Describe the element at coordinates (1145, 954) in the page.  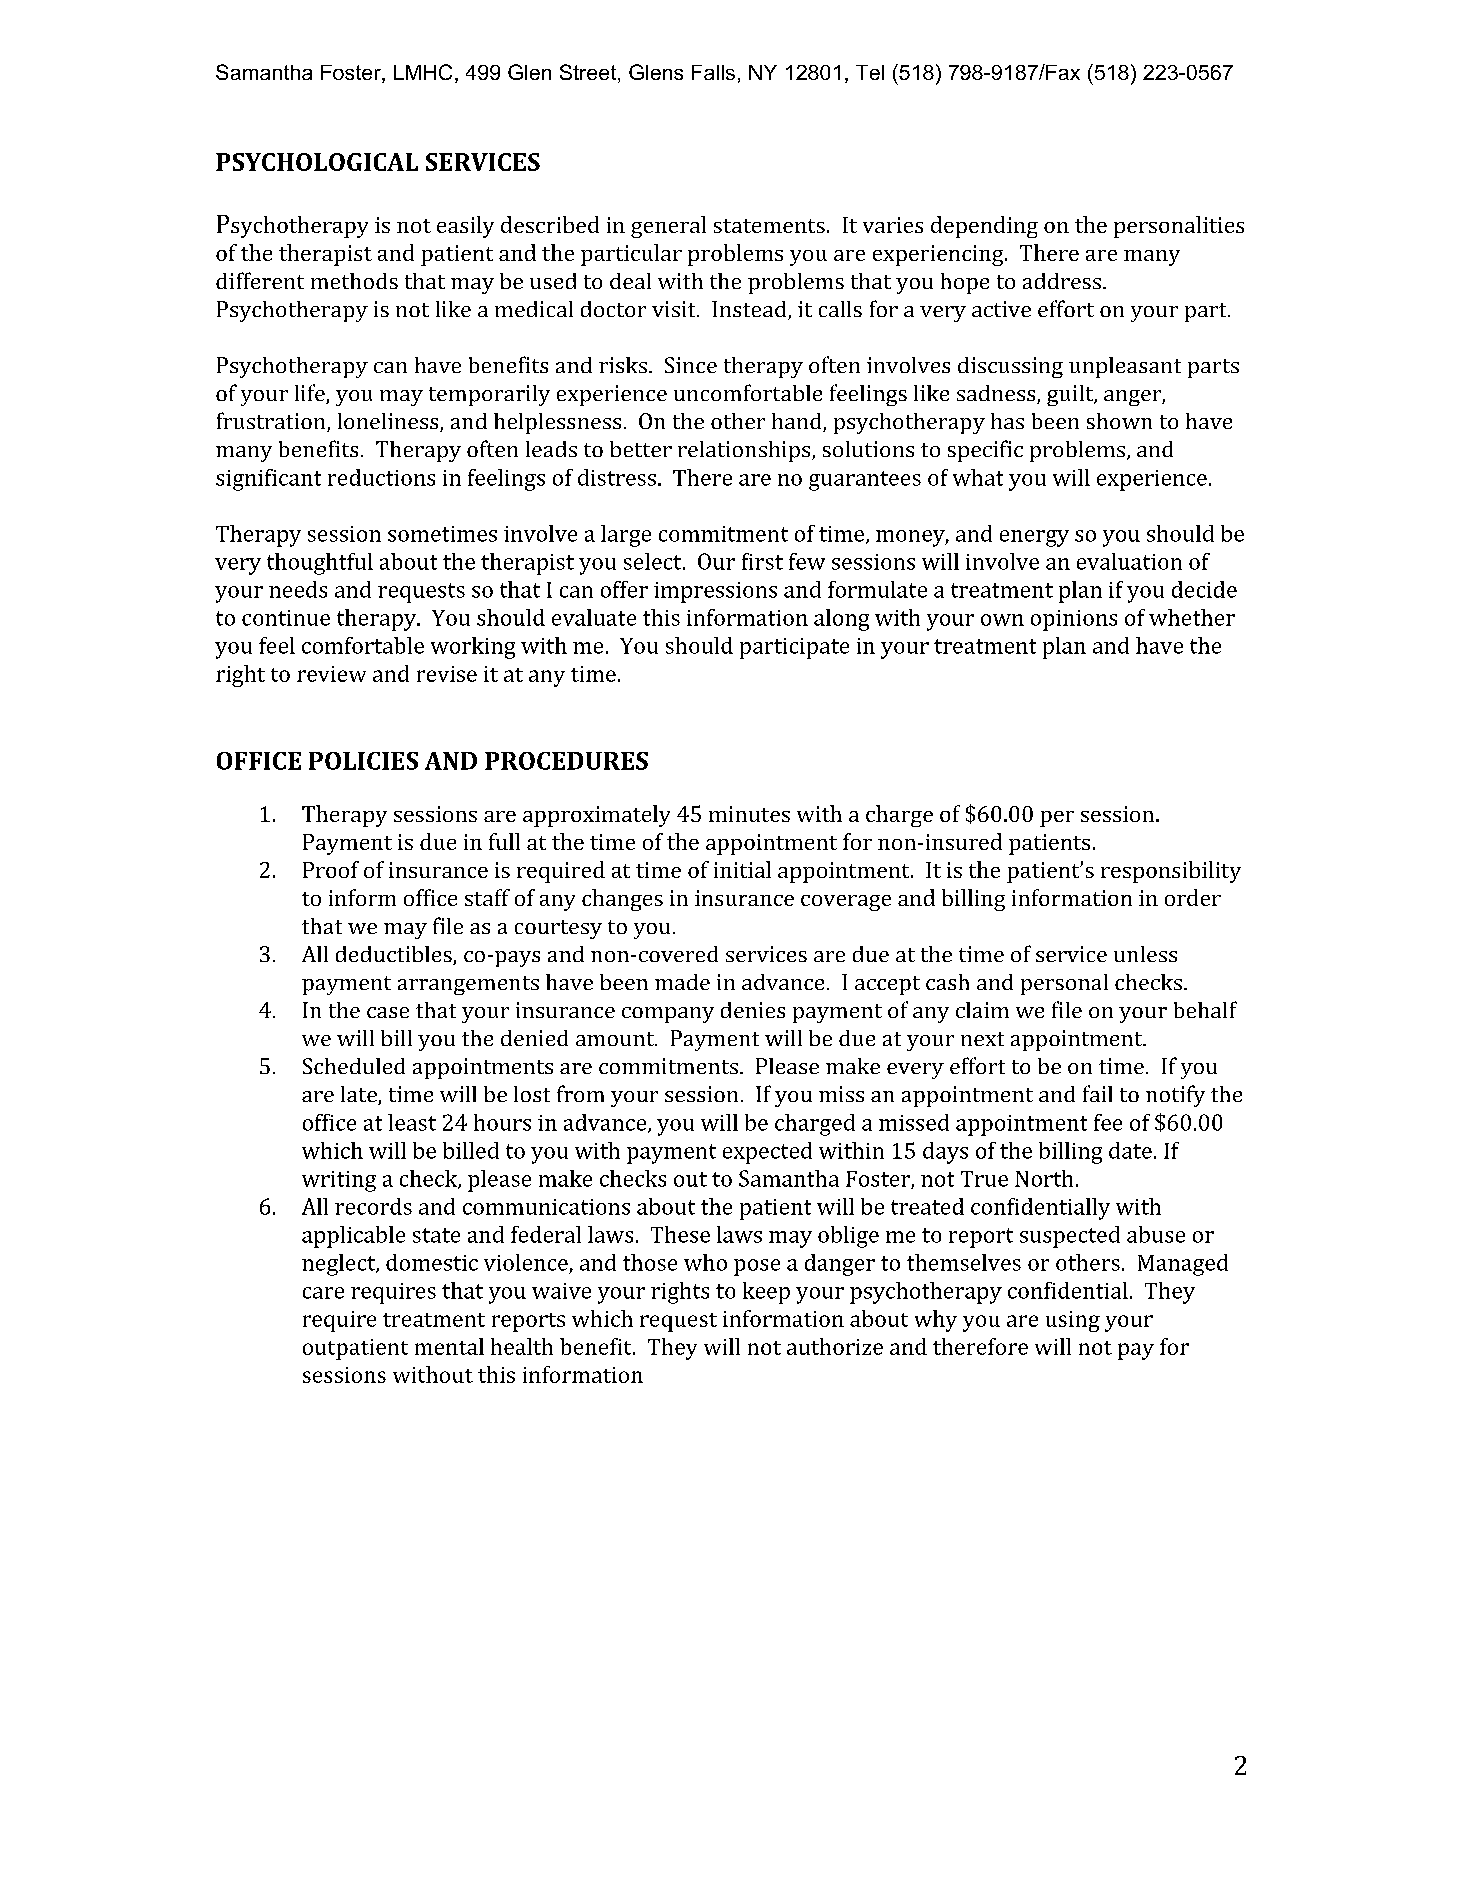
I see `unless` at that location.
